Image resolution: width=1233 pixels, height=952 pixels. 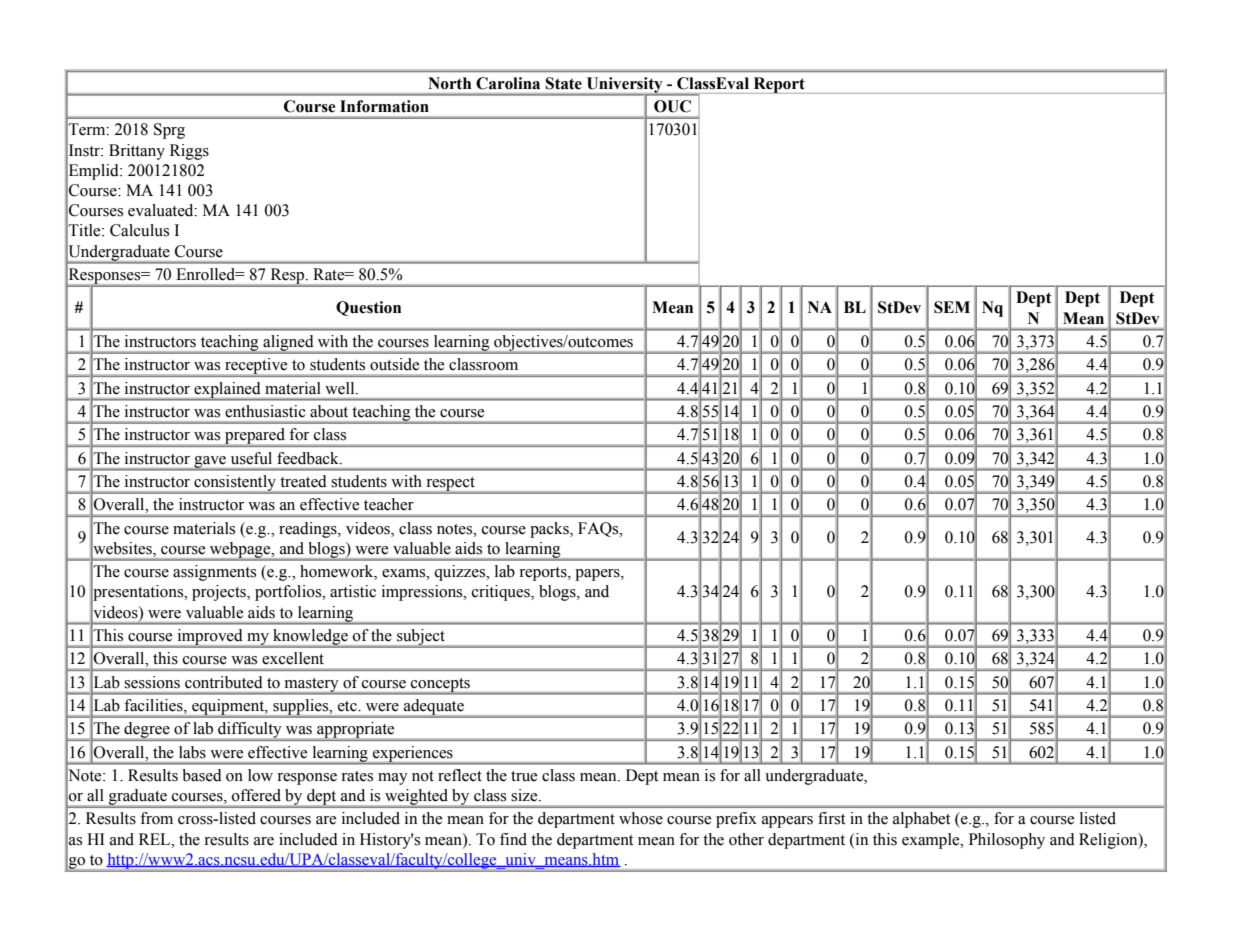 I want to click on improved, so click(x=210, y=638).
